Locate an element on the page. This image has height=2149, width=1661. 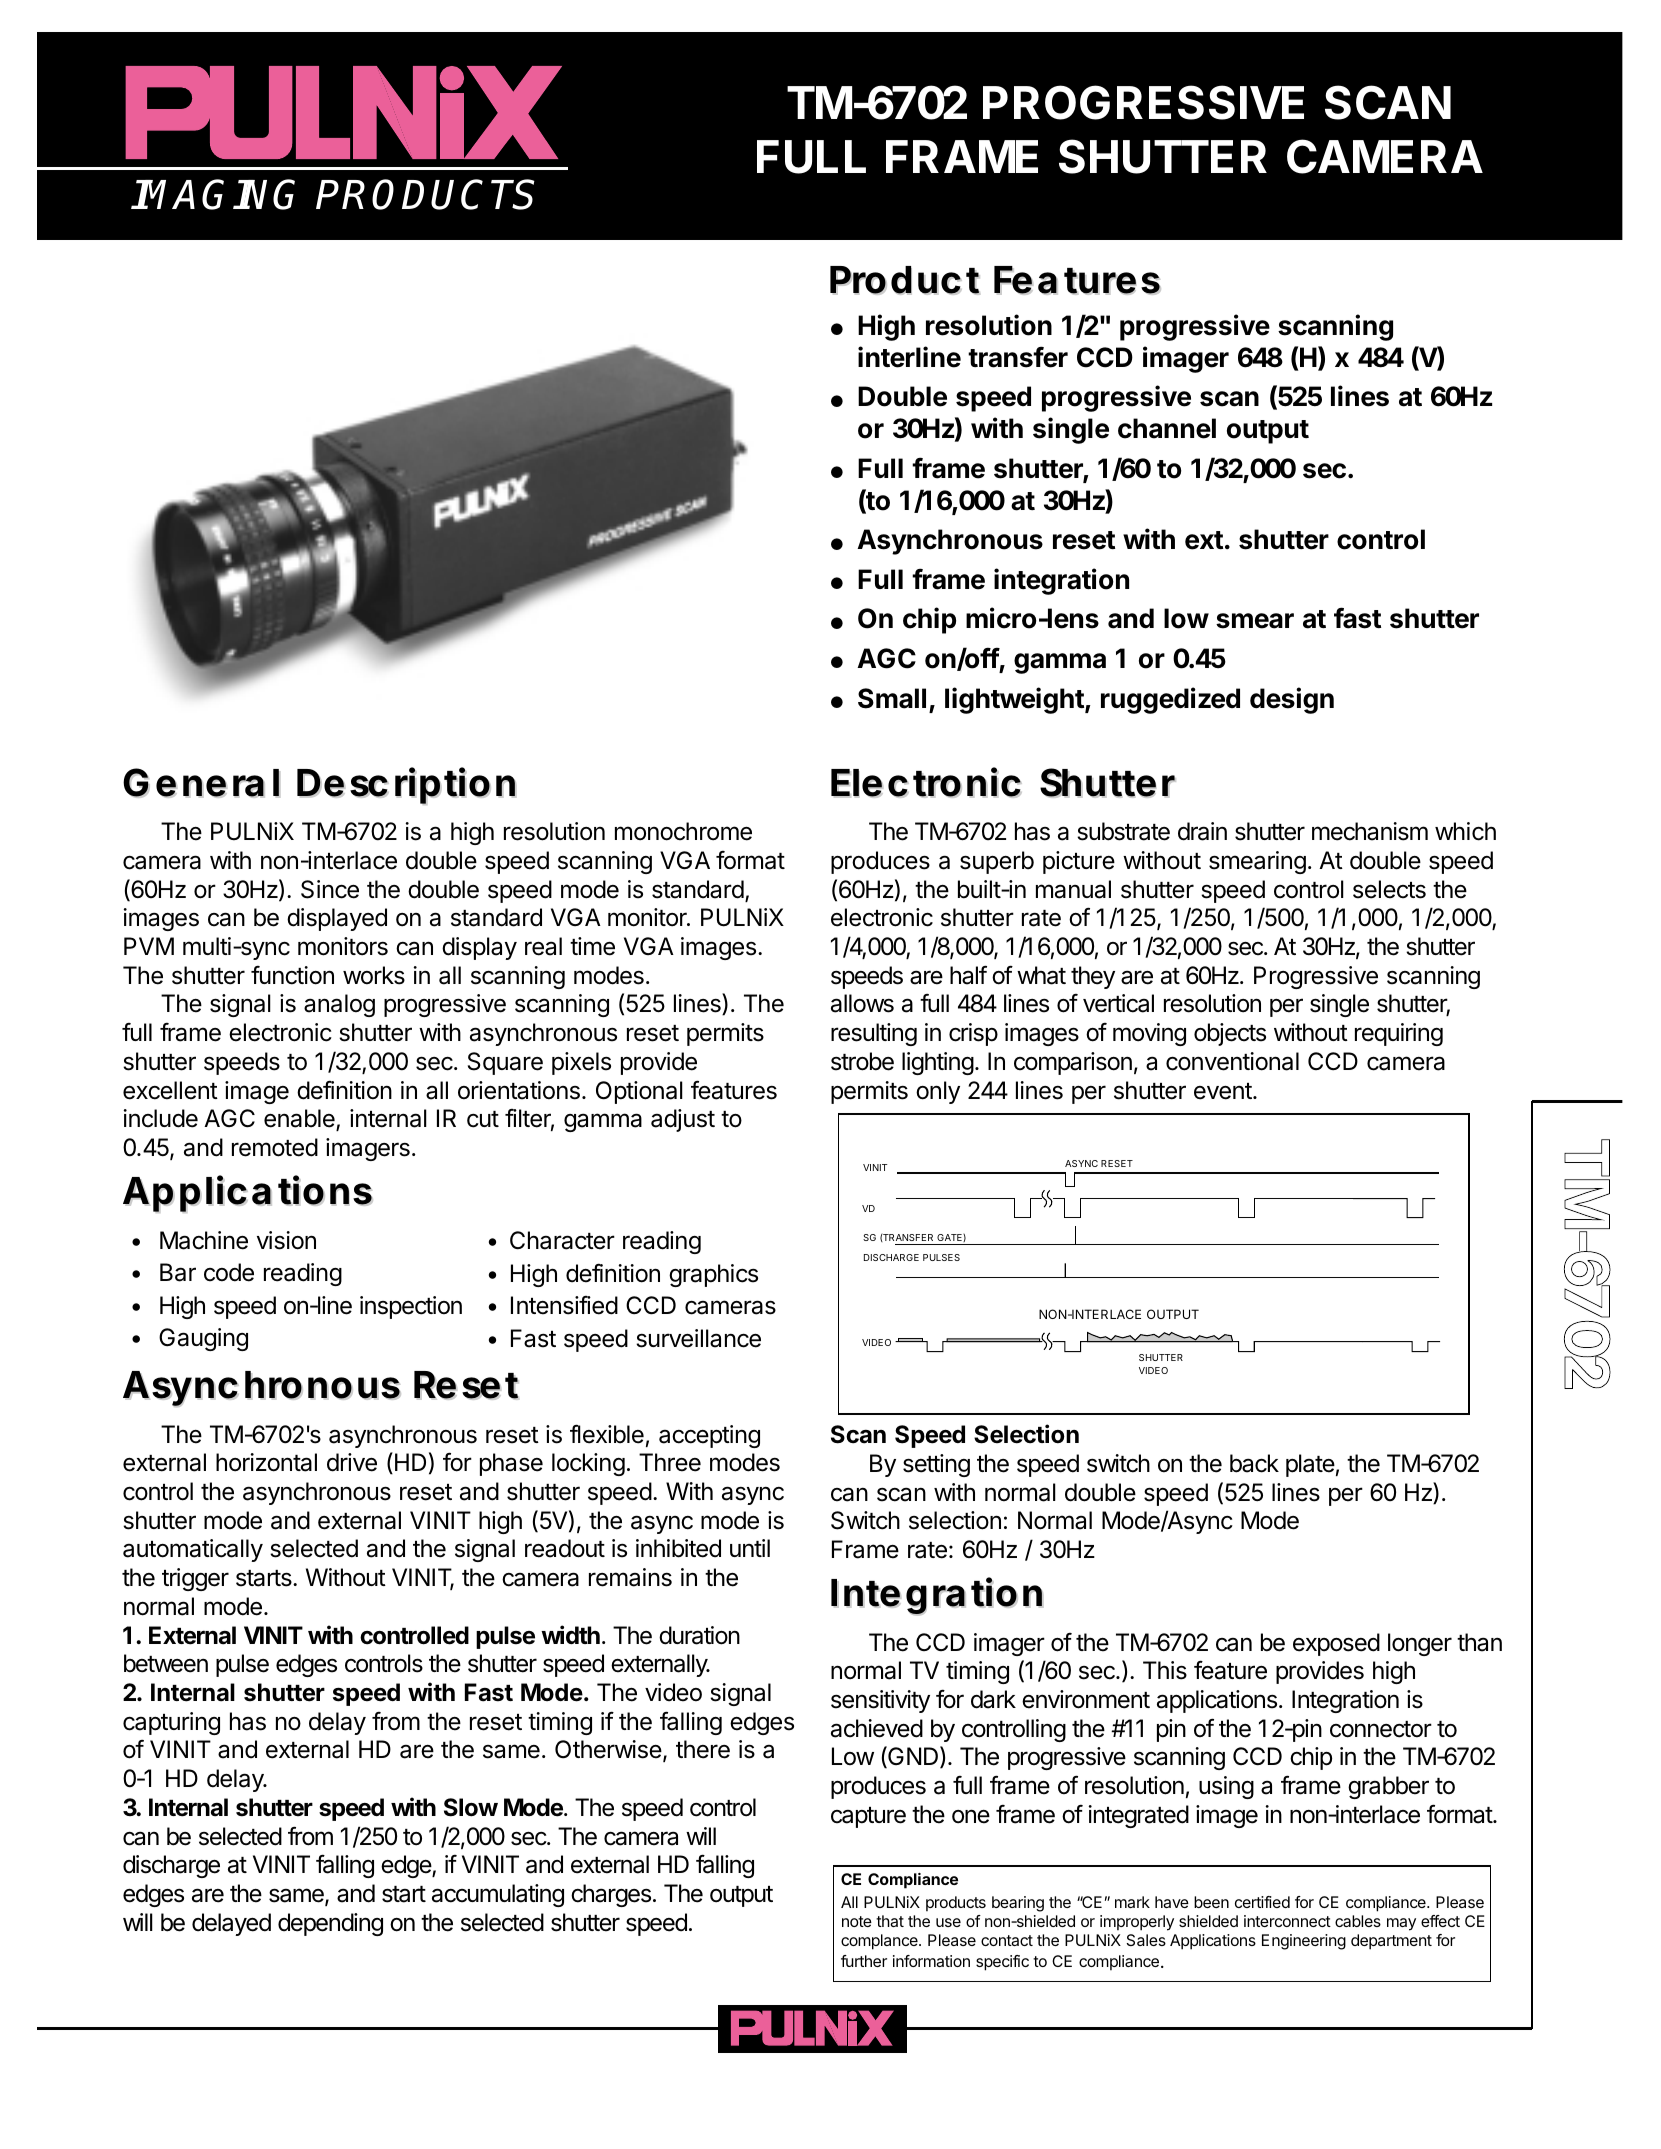
graphics is located at coordinates (713, 1275).
